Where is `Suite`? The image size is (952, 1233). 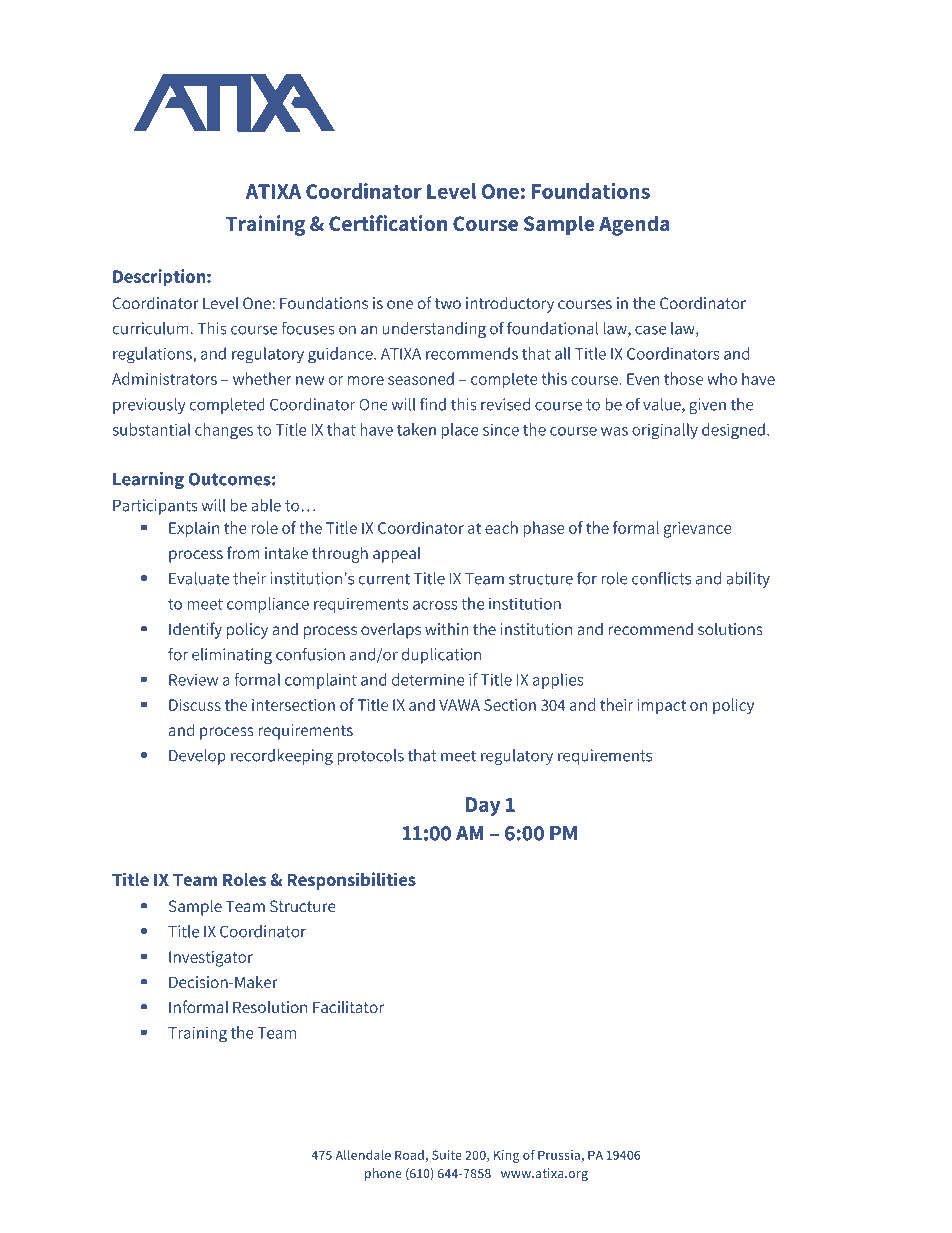
Suite is located at coordinates (447, 1155).
